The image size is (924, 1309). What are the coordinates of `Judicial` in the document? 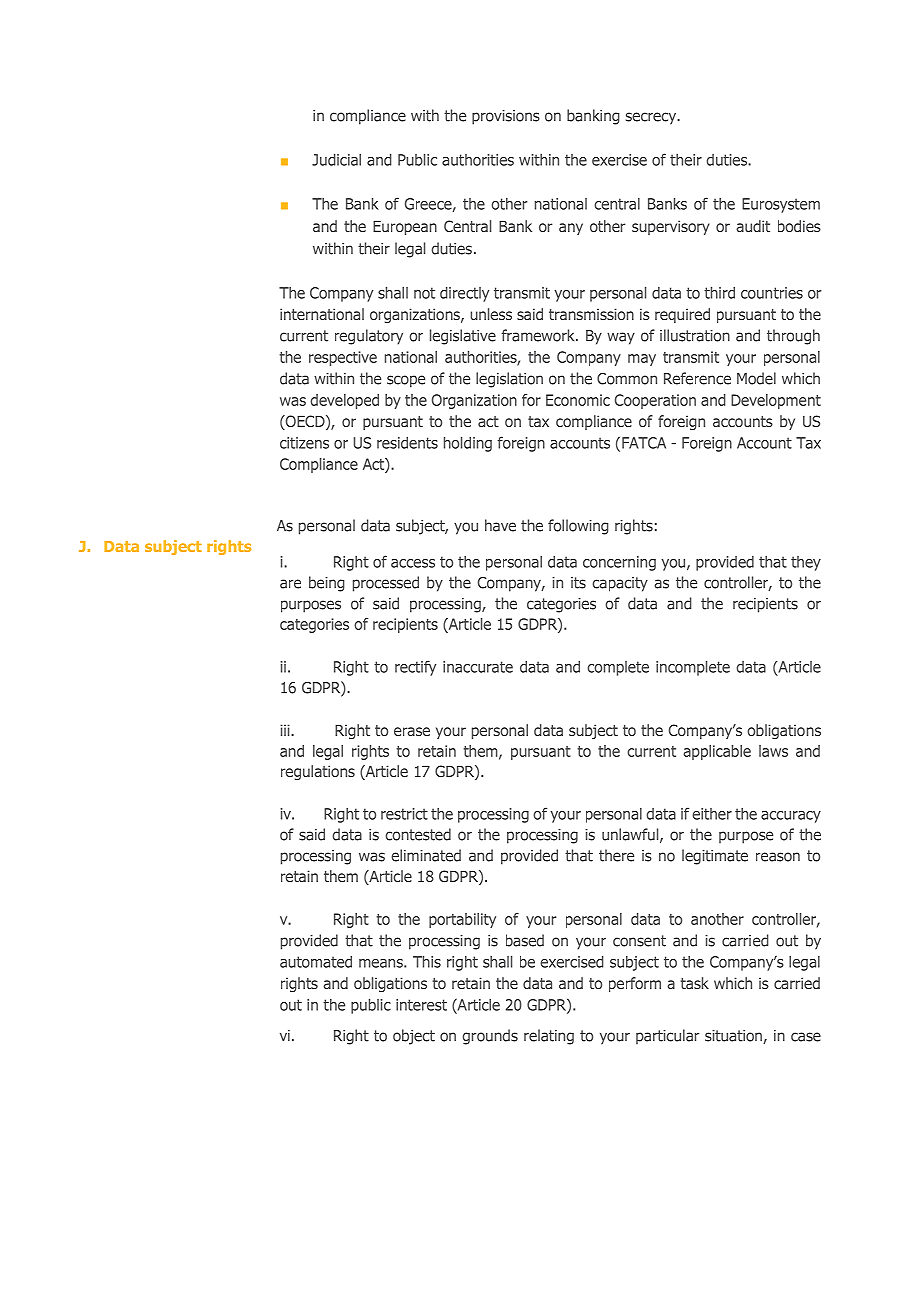 It's located at (336, 159).
